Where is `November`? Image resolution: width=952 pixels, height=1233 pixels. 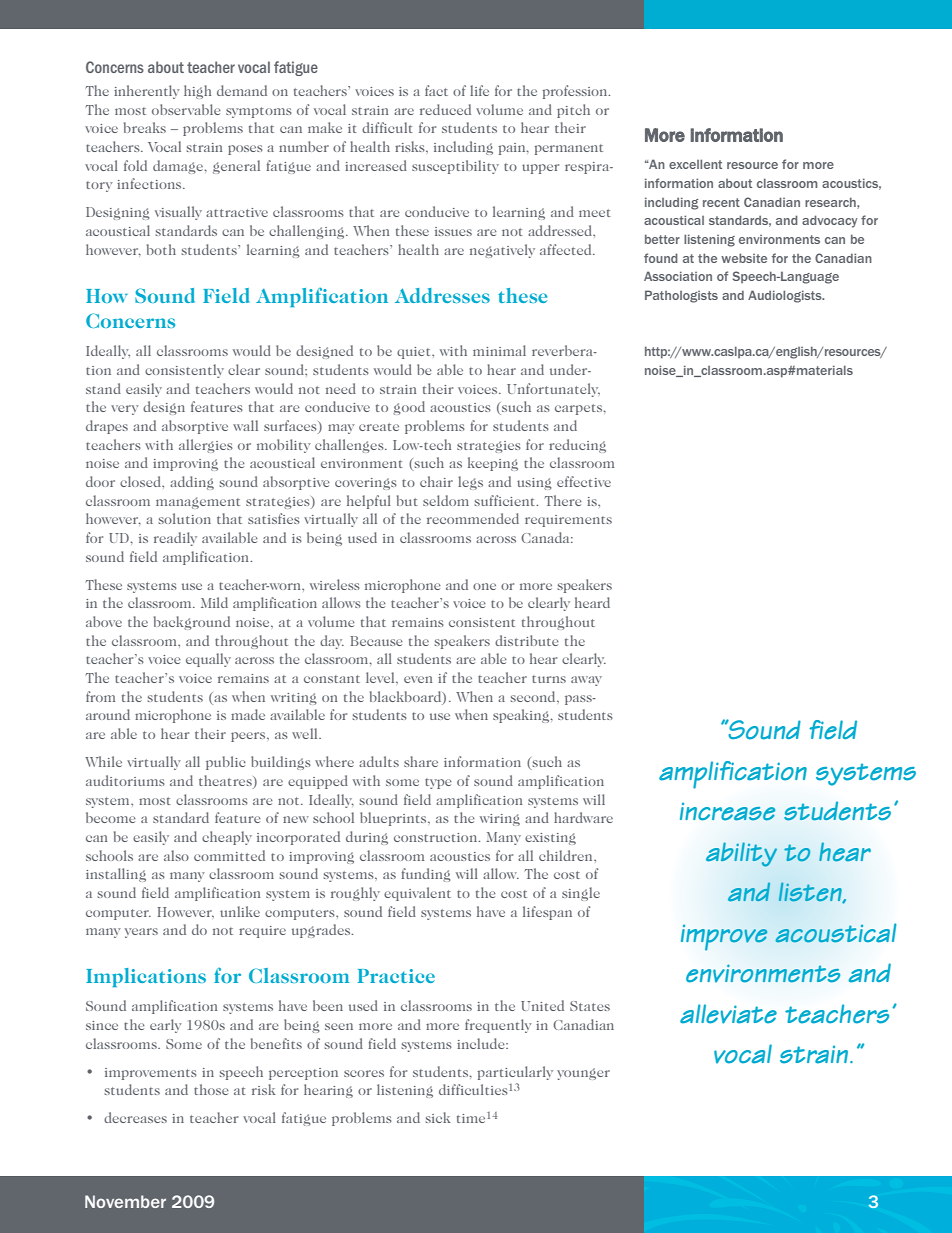
November is located at coordinates (125, 1201).
